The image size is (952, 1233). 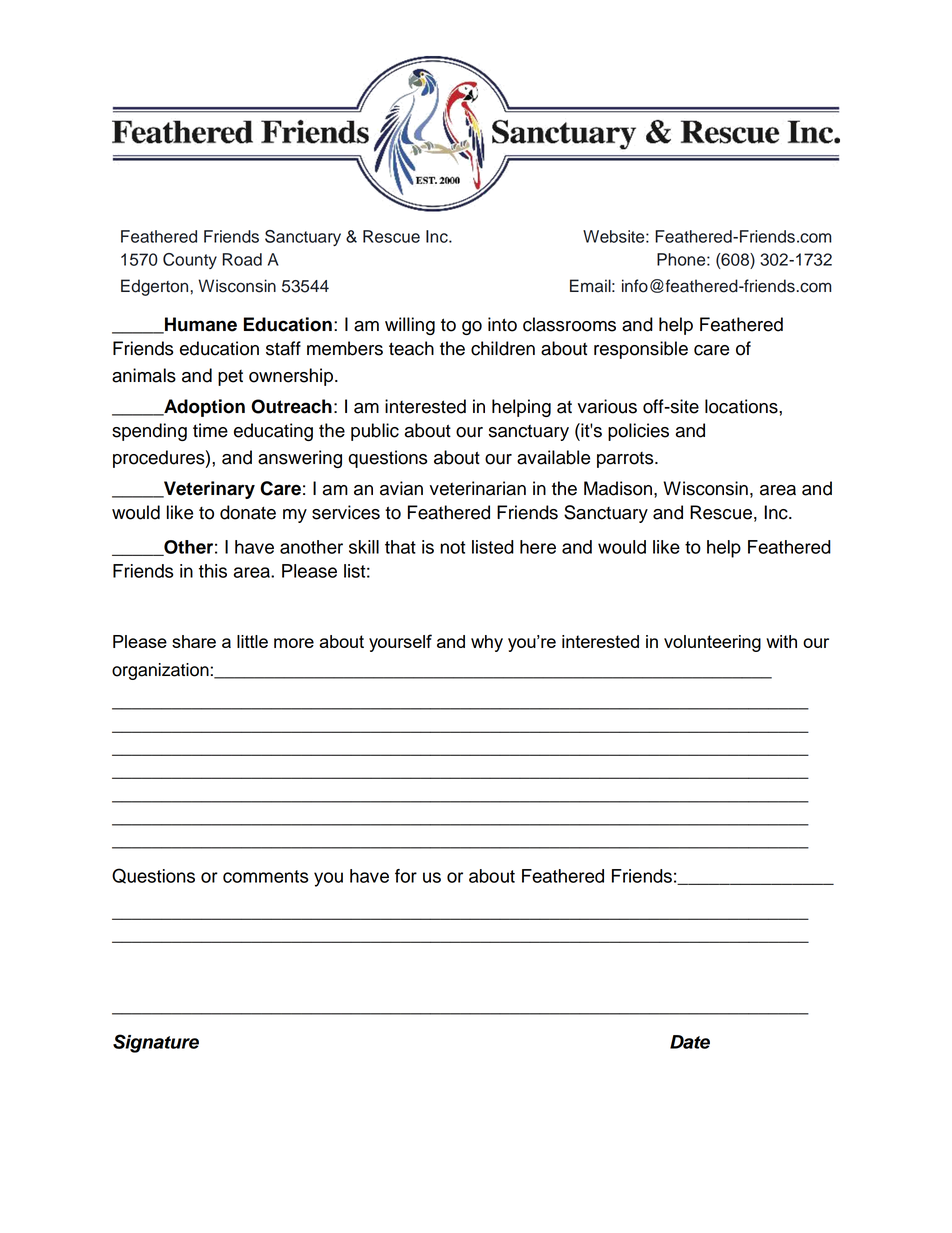 I want to click on yourself, so click(x=400, y=643).
